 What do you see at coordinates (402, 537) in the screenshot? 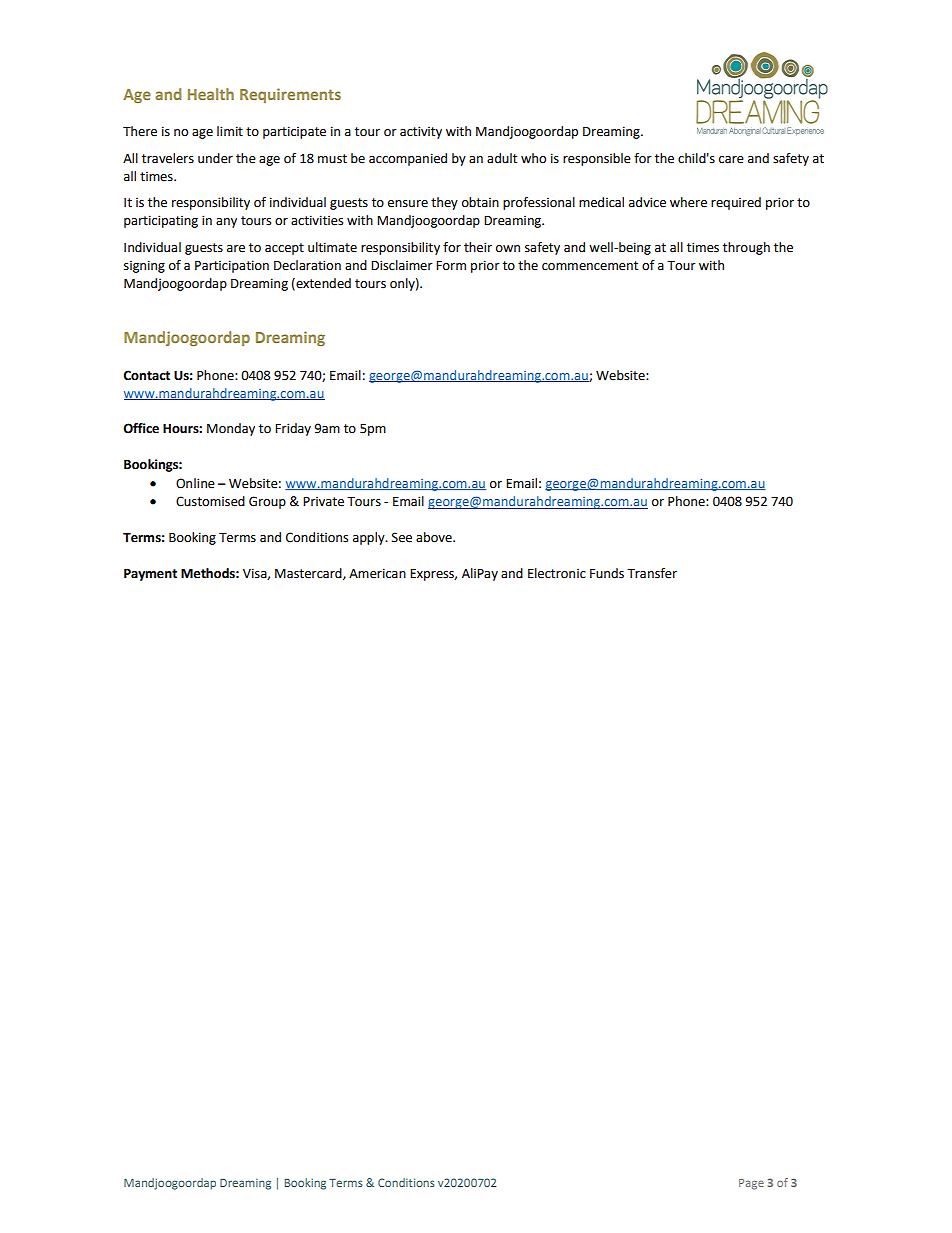
I see `See` at bounding box center [402, 537].
